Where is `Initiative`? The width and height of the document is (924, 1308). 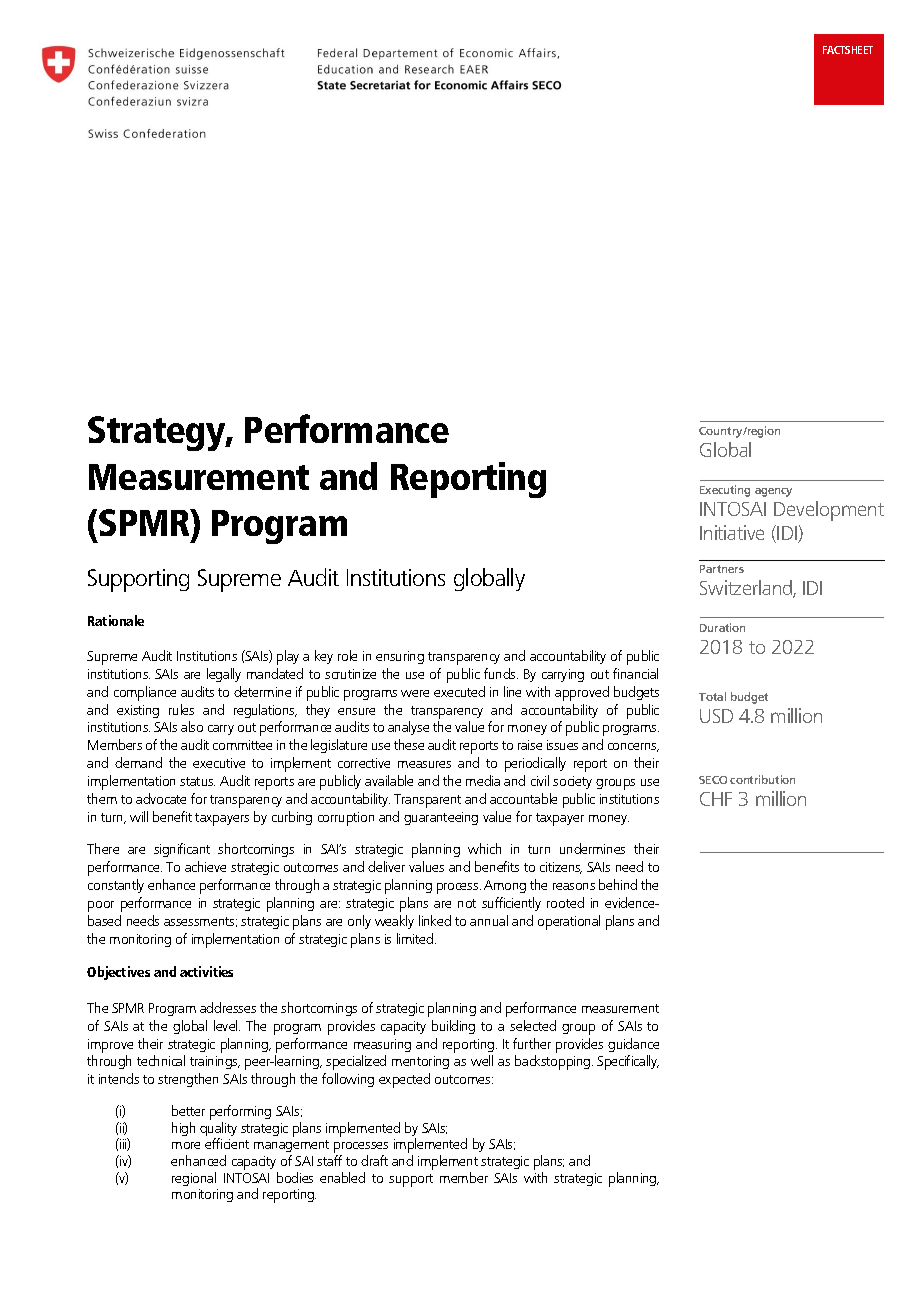
Initiative is located at coordinates (732, 532).
